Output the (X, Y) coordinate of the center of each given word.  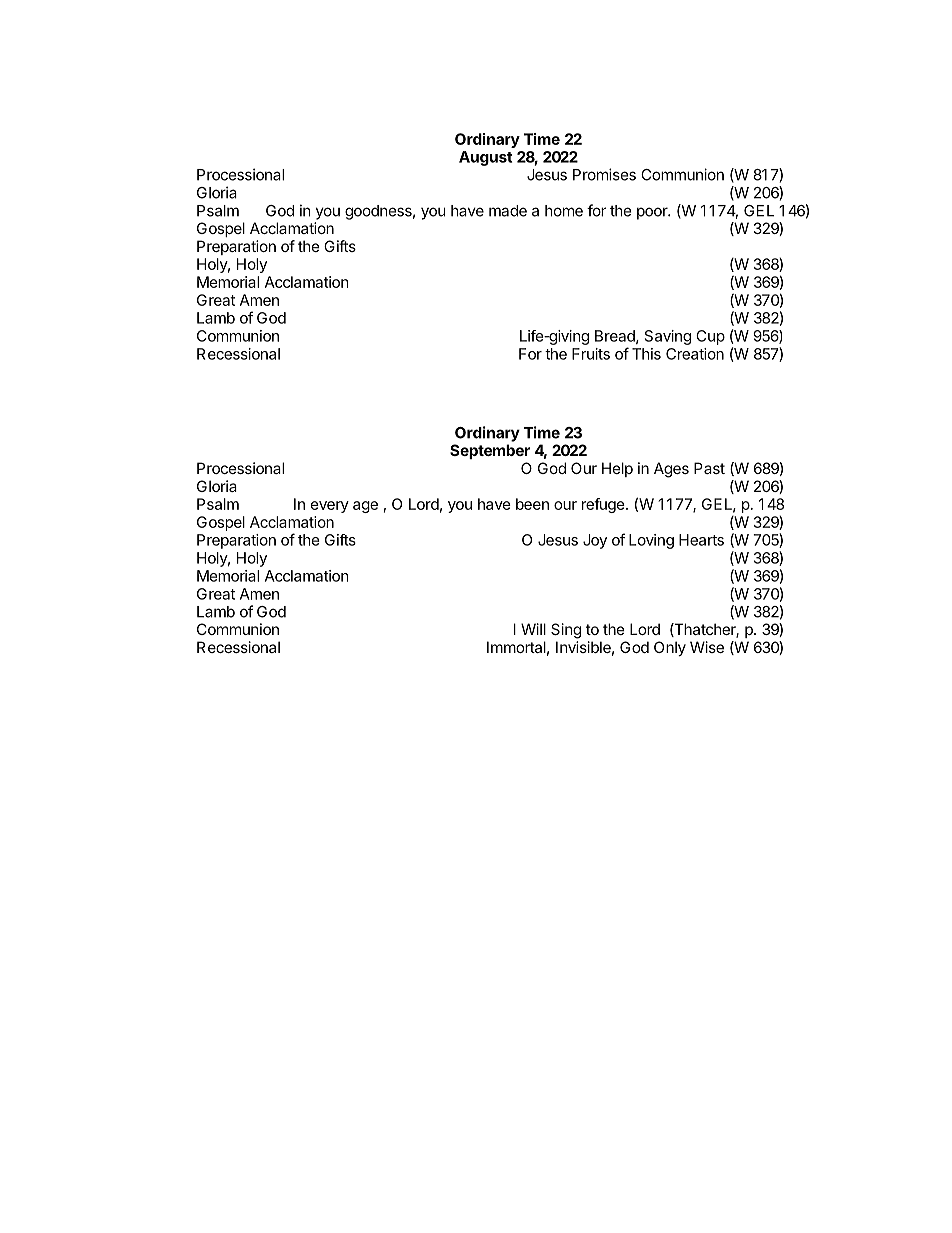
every (330, 507)
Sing (566, 631)
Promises (604, 174)
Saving (668, 337)
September (490, 451)
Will (533, 629)
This (646, 354)
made (508, 211)
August (486, 158)
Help (617, 469)
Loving (651, 541)
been (532, 504)
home (564, 211)
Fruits (591, 354)
